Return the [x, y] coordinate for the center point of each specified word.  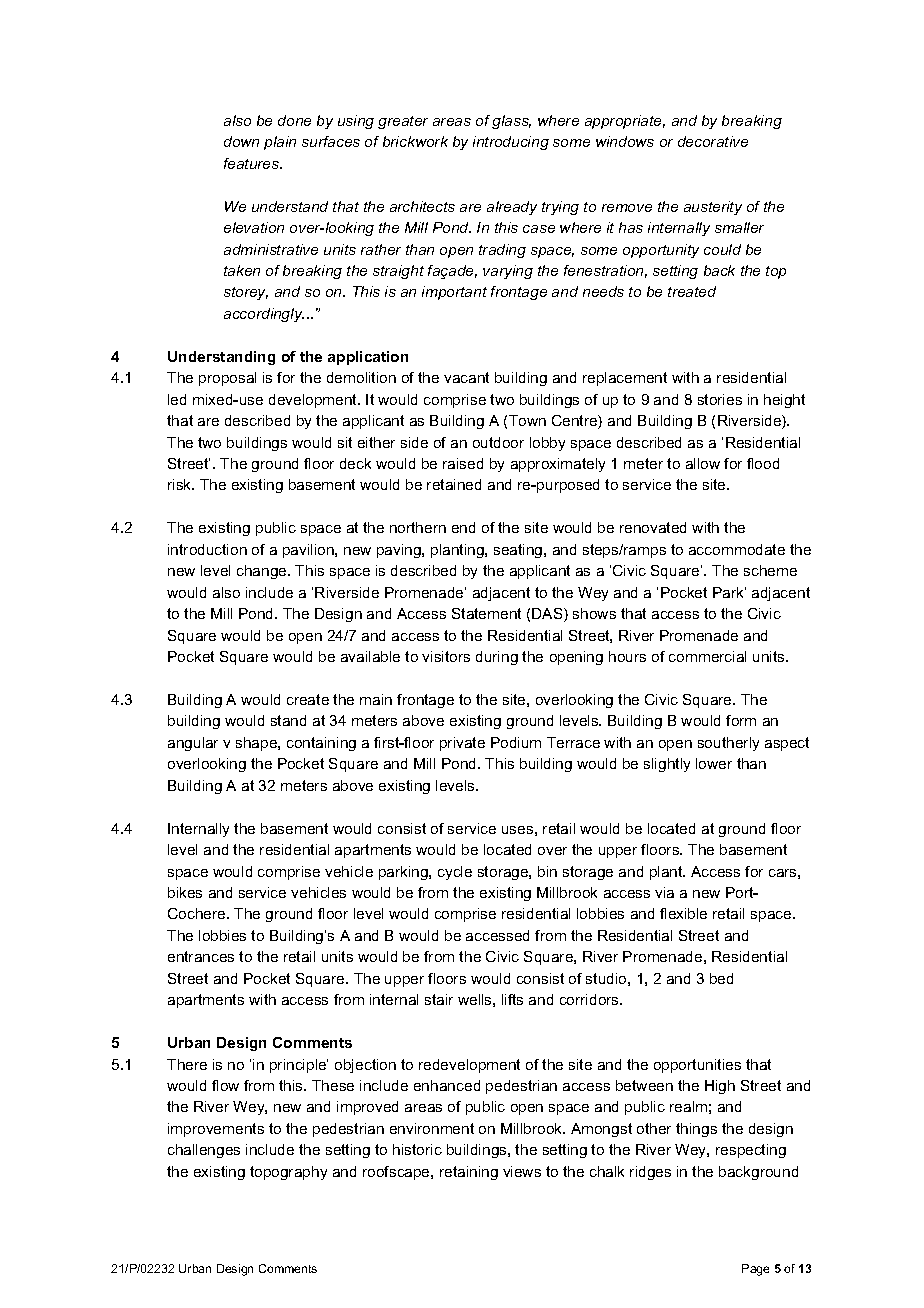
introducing [511, 143]
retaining [469, 1173]
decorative [713, 141]
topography [288, 1173]
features [253, 163]
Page [755, 1270]
